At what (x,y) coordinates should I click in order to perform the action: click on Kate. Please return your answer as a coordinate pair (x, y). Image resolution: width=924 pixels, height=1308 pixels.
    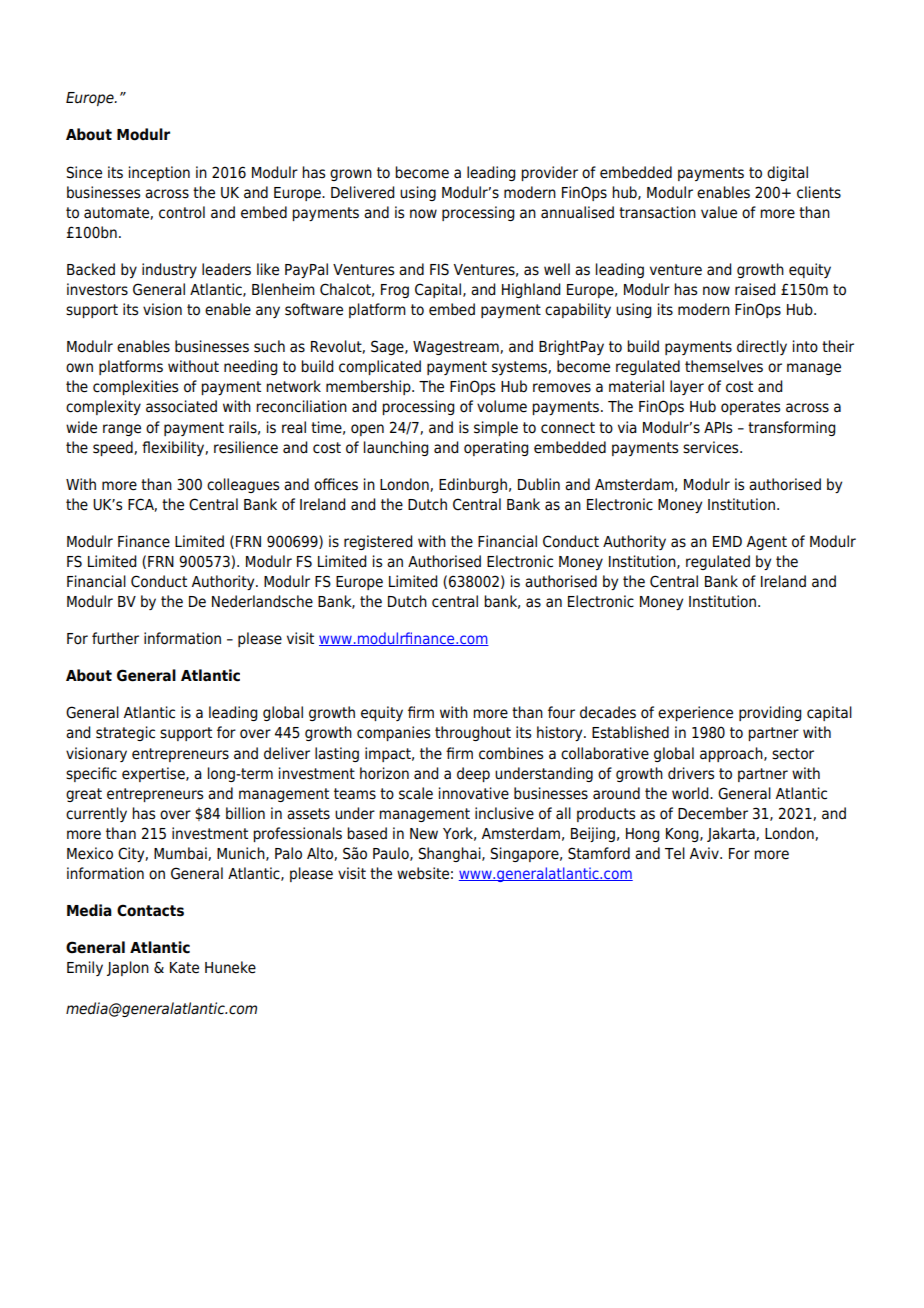
    Looking at the image, I should click on (184, 968).
